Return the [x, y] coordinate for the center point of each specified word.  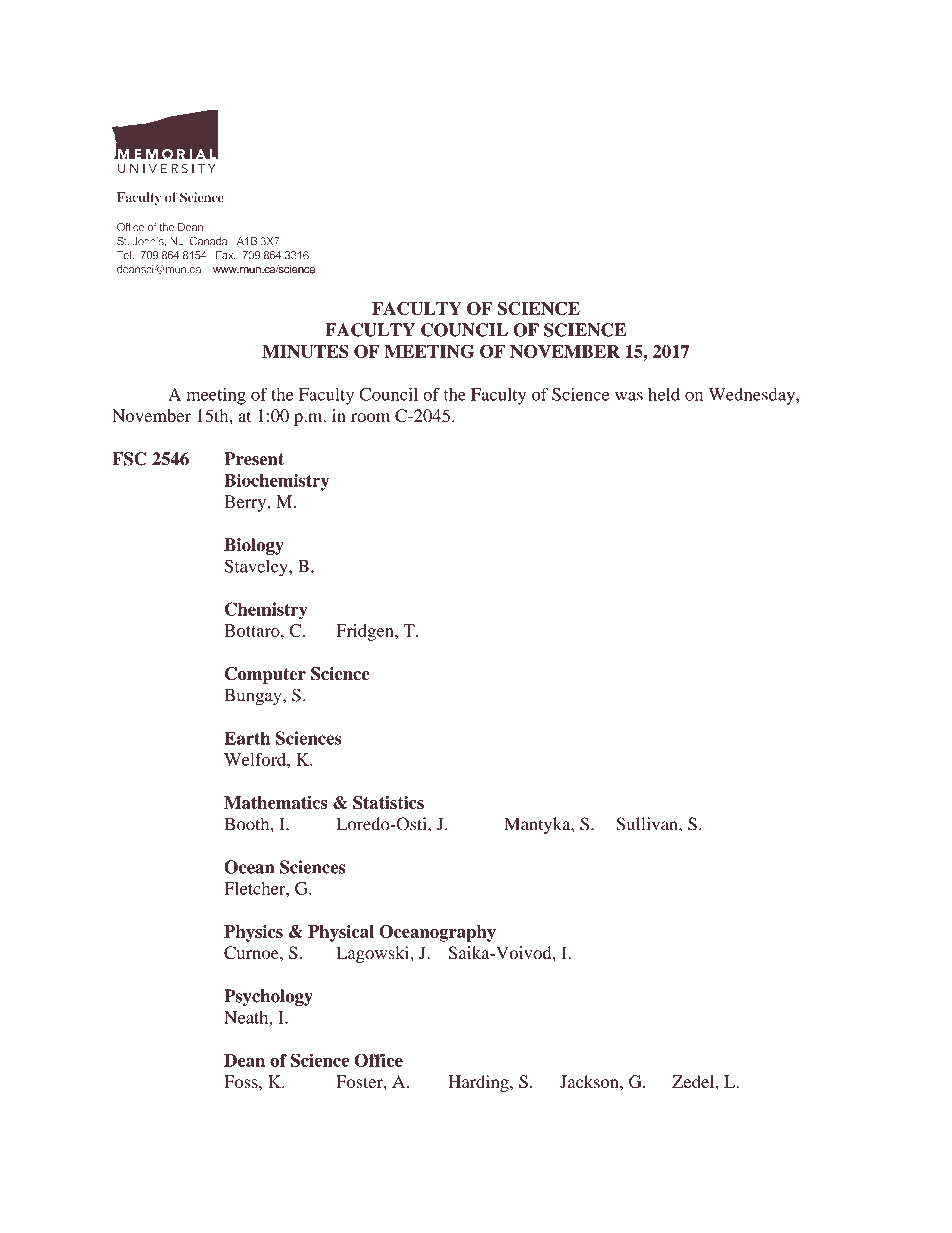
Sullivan [648, 824]
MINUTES [305, 351]
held [664, 394]
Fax [226, 255]
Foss [242, 1081]
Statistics [388, 803]
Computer [265, 675]
